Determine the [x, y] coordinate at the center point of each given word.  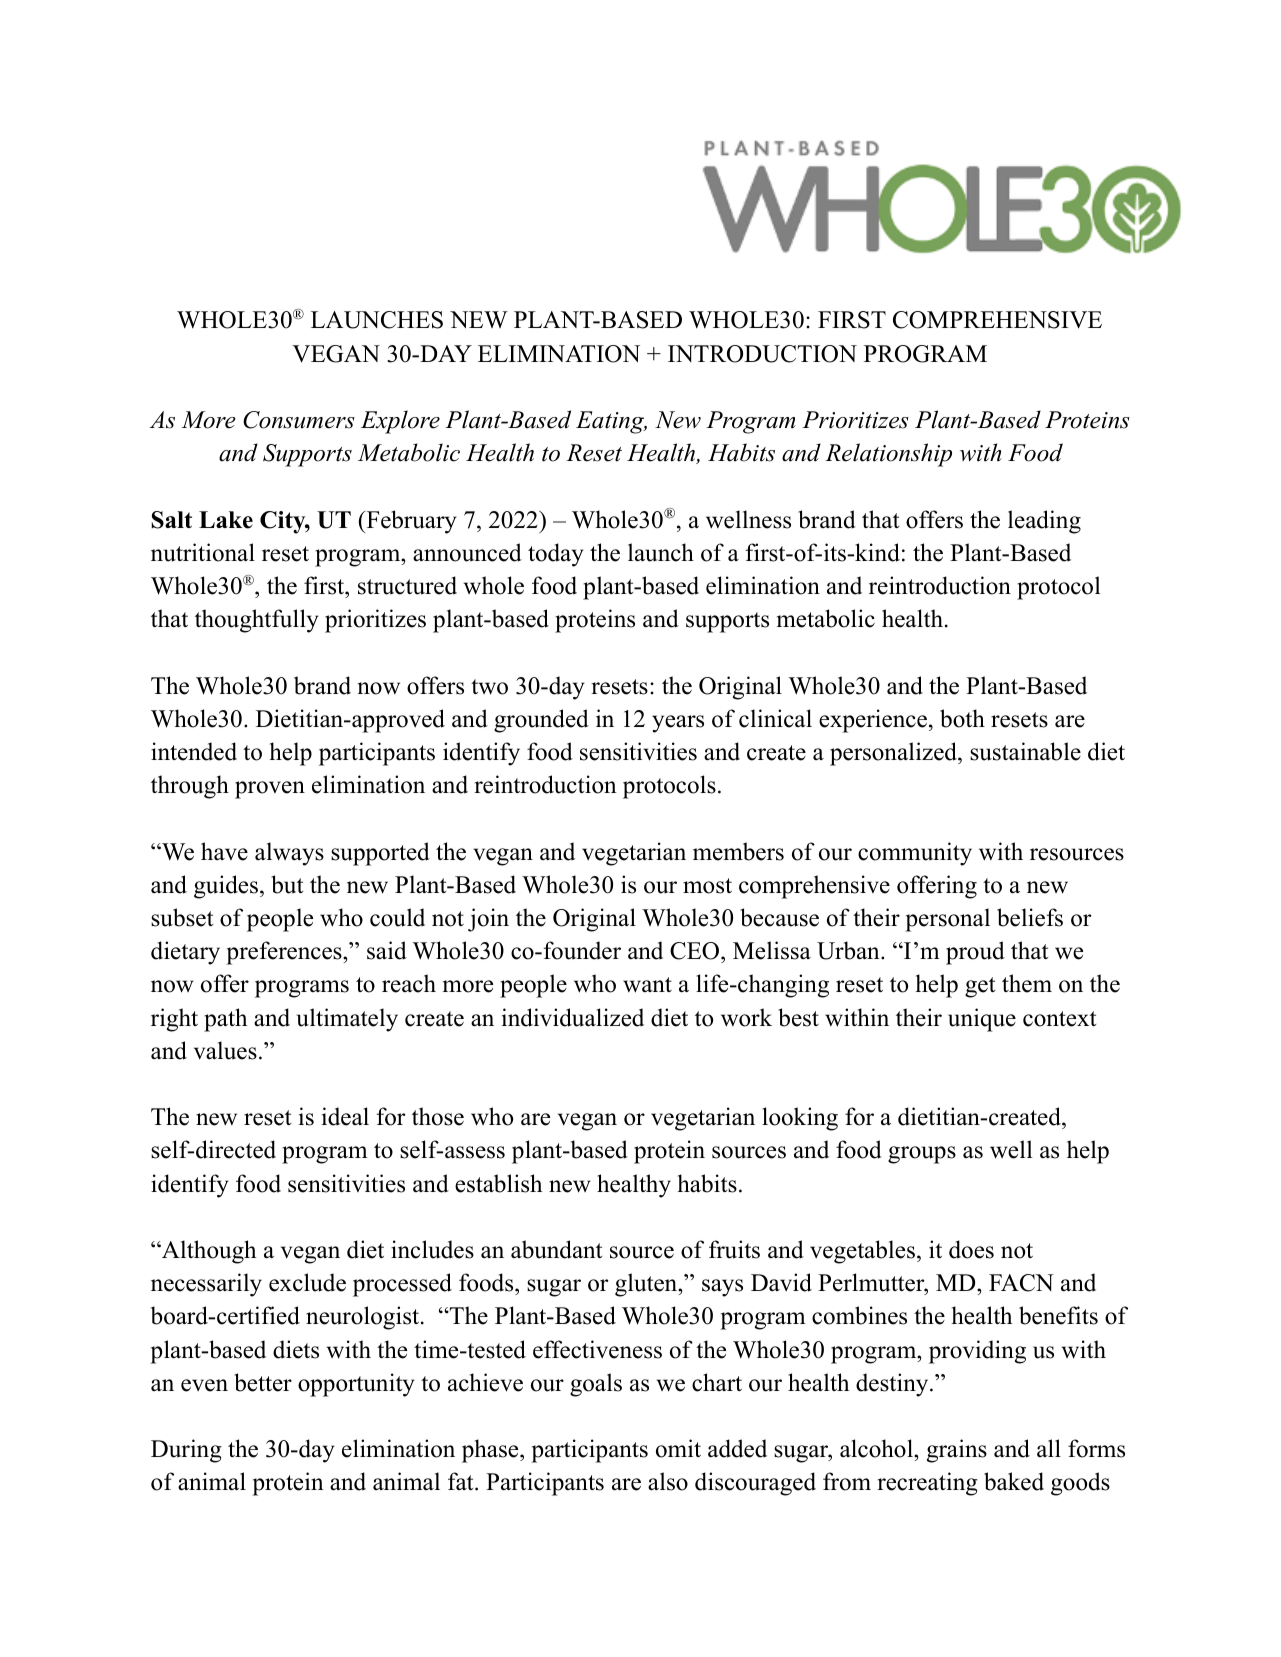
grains [957, 1451]
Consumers [299, 420]
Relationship [888, 455]
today [556, 555]
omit [678, 1448]
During [186, 1451]
